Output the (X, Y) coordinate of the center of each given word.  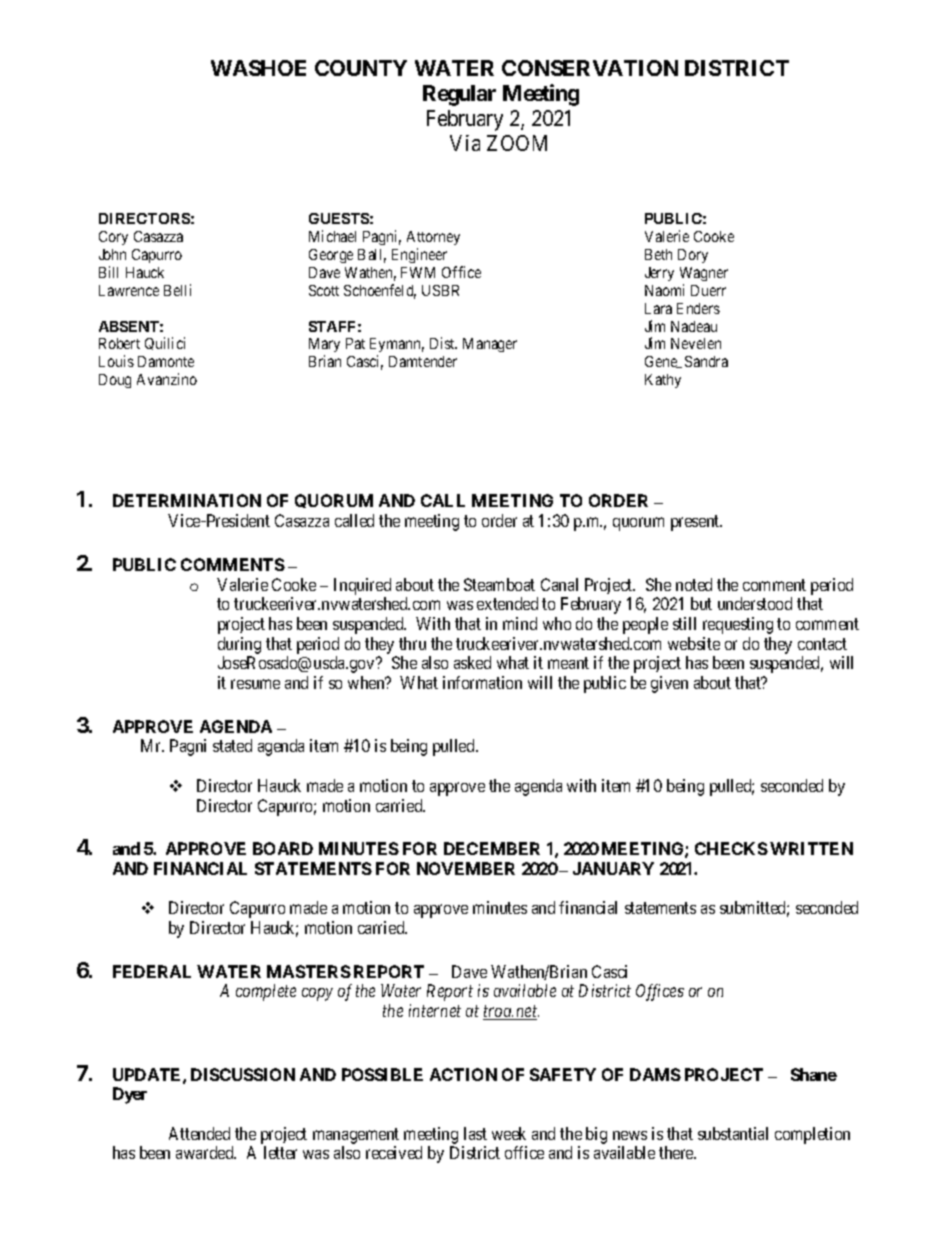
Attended (199, 1133)
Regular (459, 95)
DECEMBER (492, 848)
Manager (490, 345)
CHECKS (731, 848)
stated (232, 745)
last (475, 1133)
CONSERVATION (590, 68)
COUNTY (361, 68)
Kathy (663, 381)
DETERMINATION (187, 500)
